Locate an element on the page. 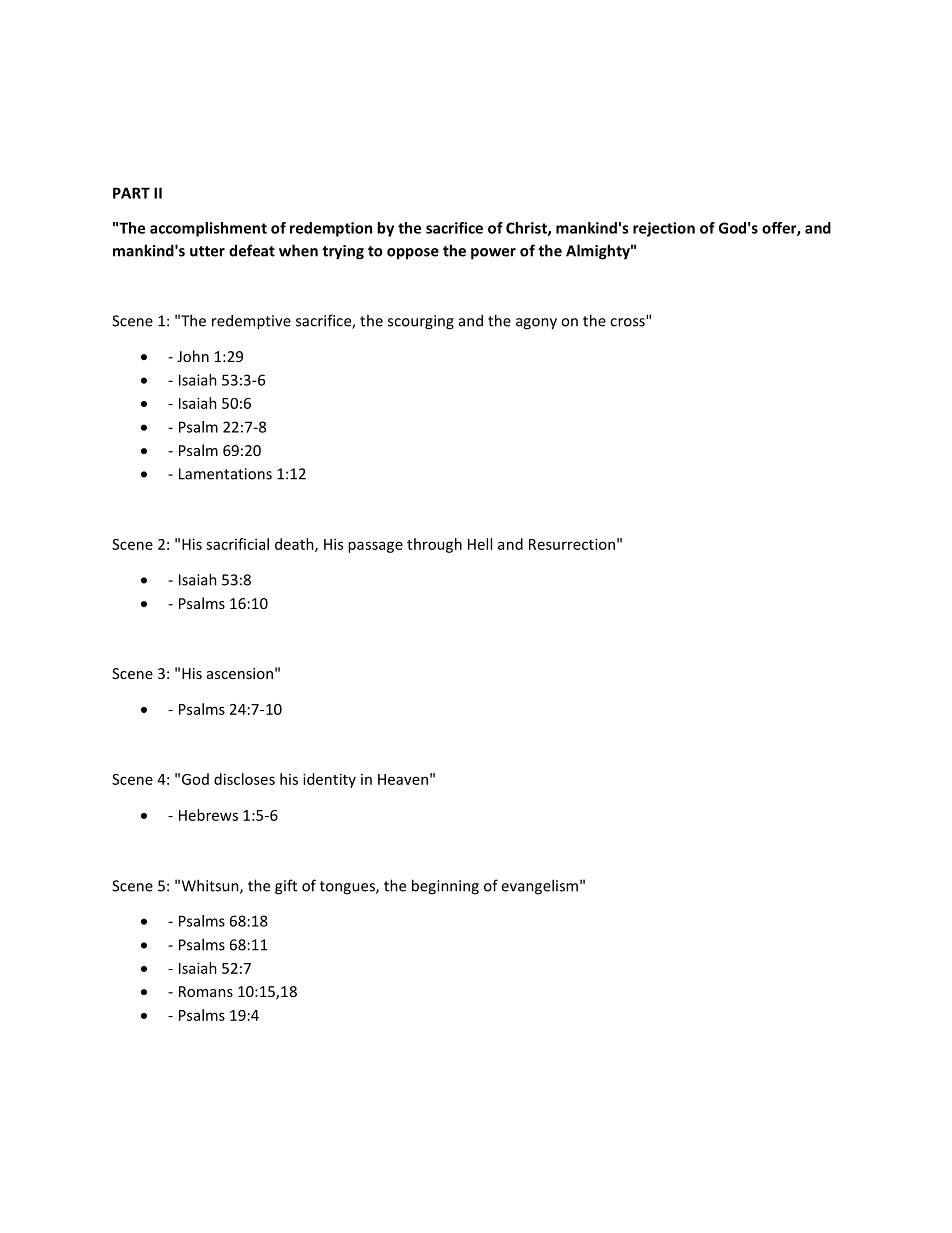 This image has width=952, height=1233. accomplishment is located at coordinates (208, 229).
